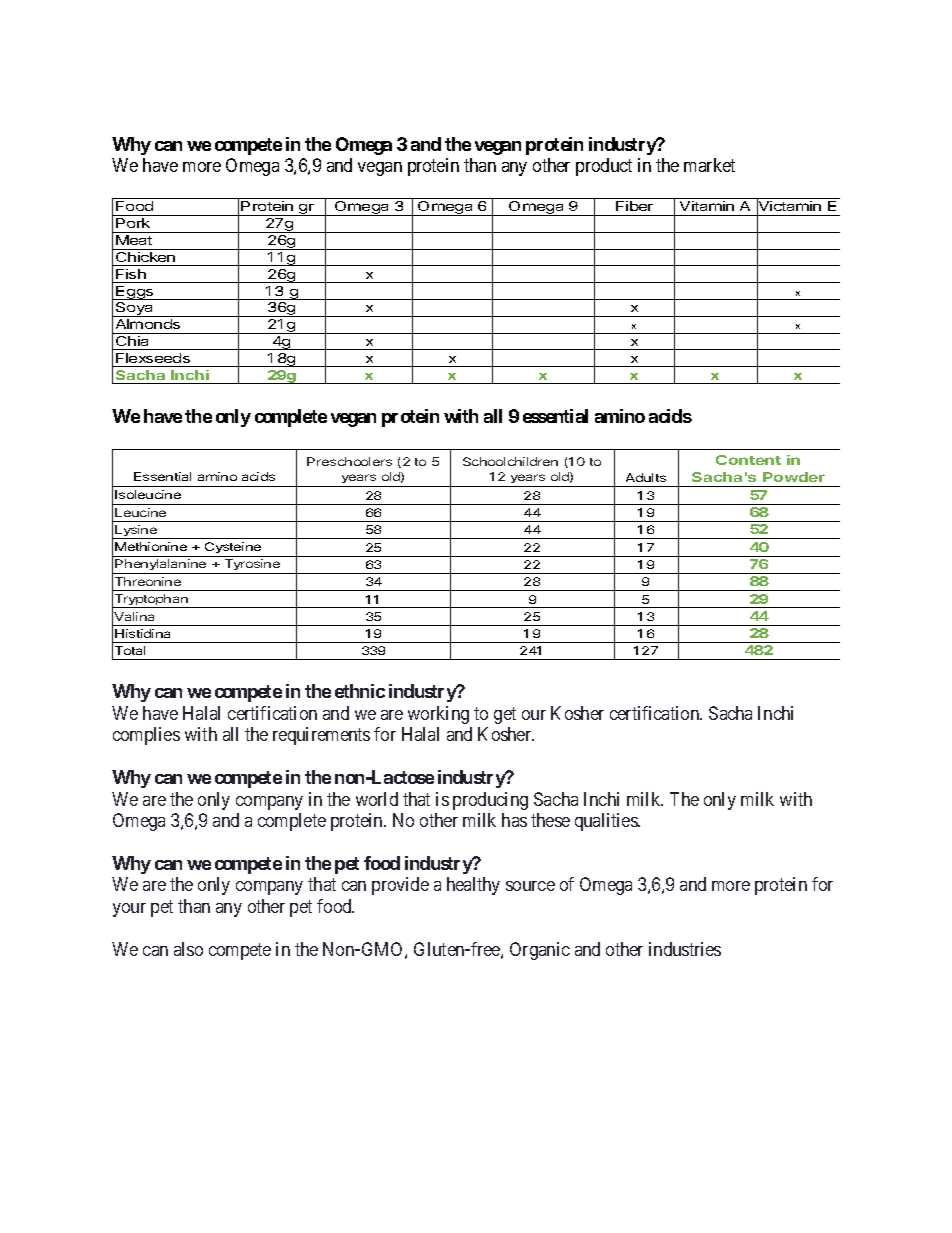 The image size is (952, 1233). What do you see at coordinates (604, 167) in the image?
I see `product` at bounding box center [604, 167].
